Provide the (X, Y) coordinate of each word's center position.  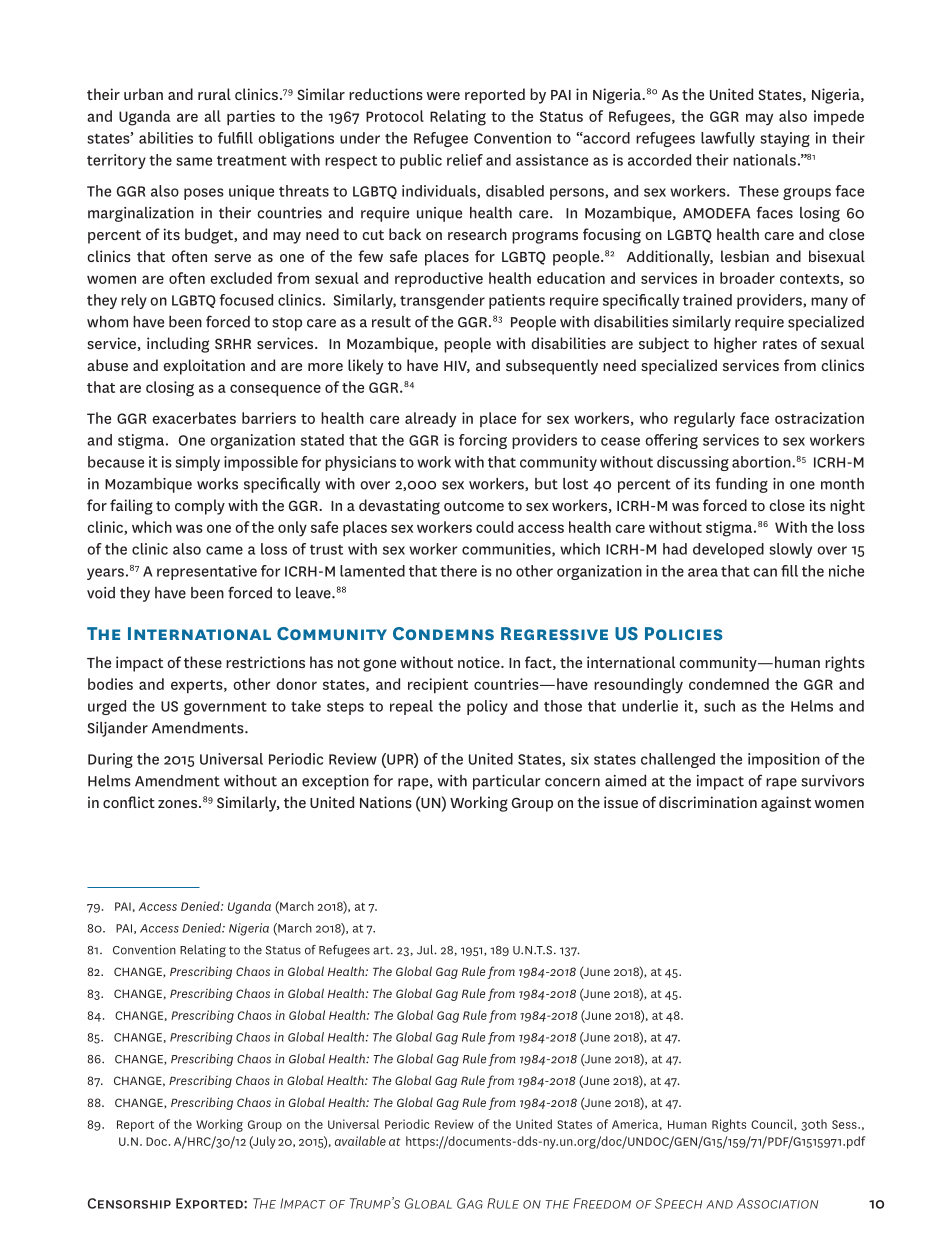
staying (785, 139)
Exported (210, 1203)
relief (465, 160)
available (360, 1141)
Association (777, 1203)
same (194, 161)
